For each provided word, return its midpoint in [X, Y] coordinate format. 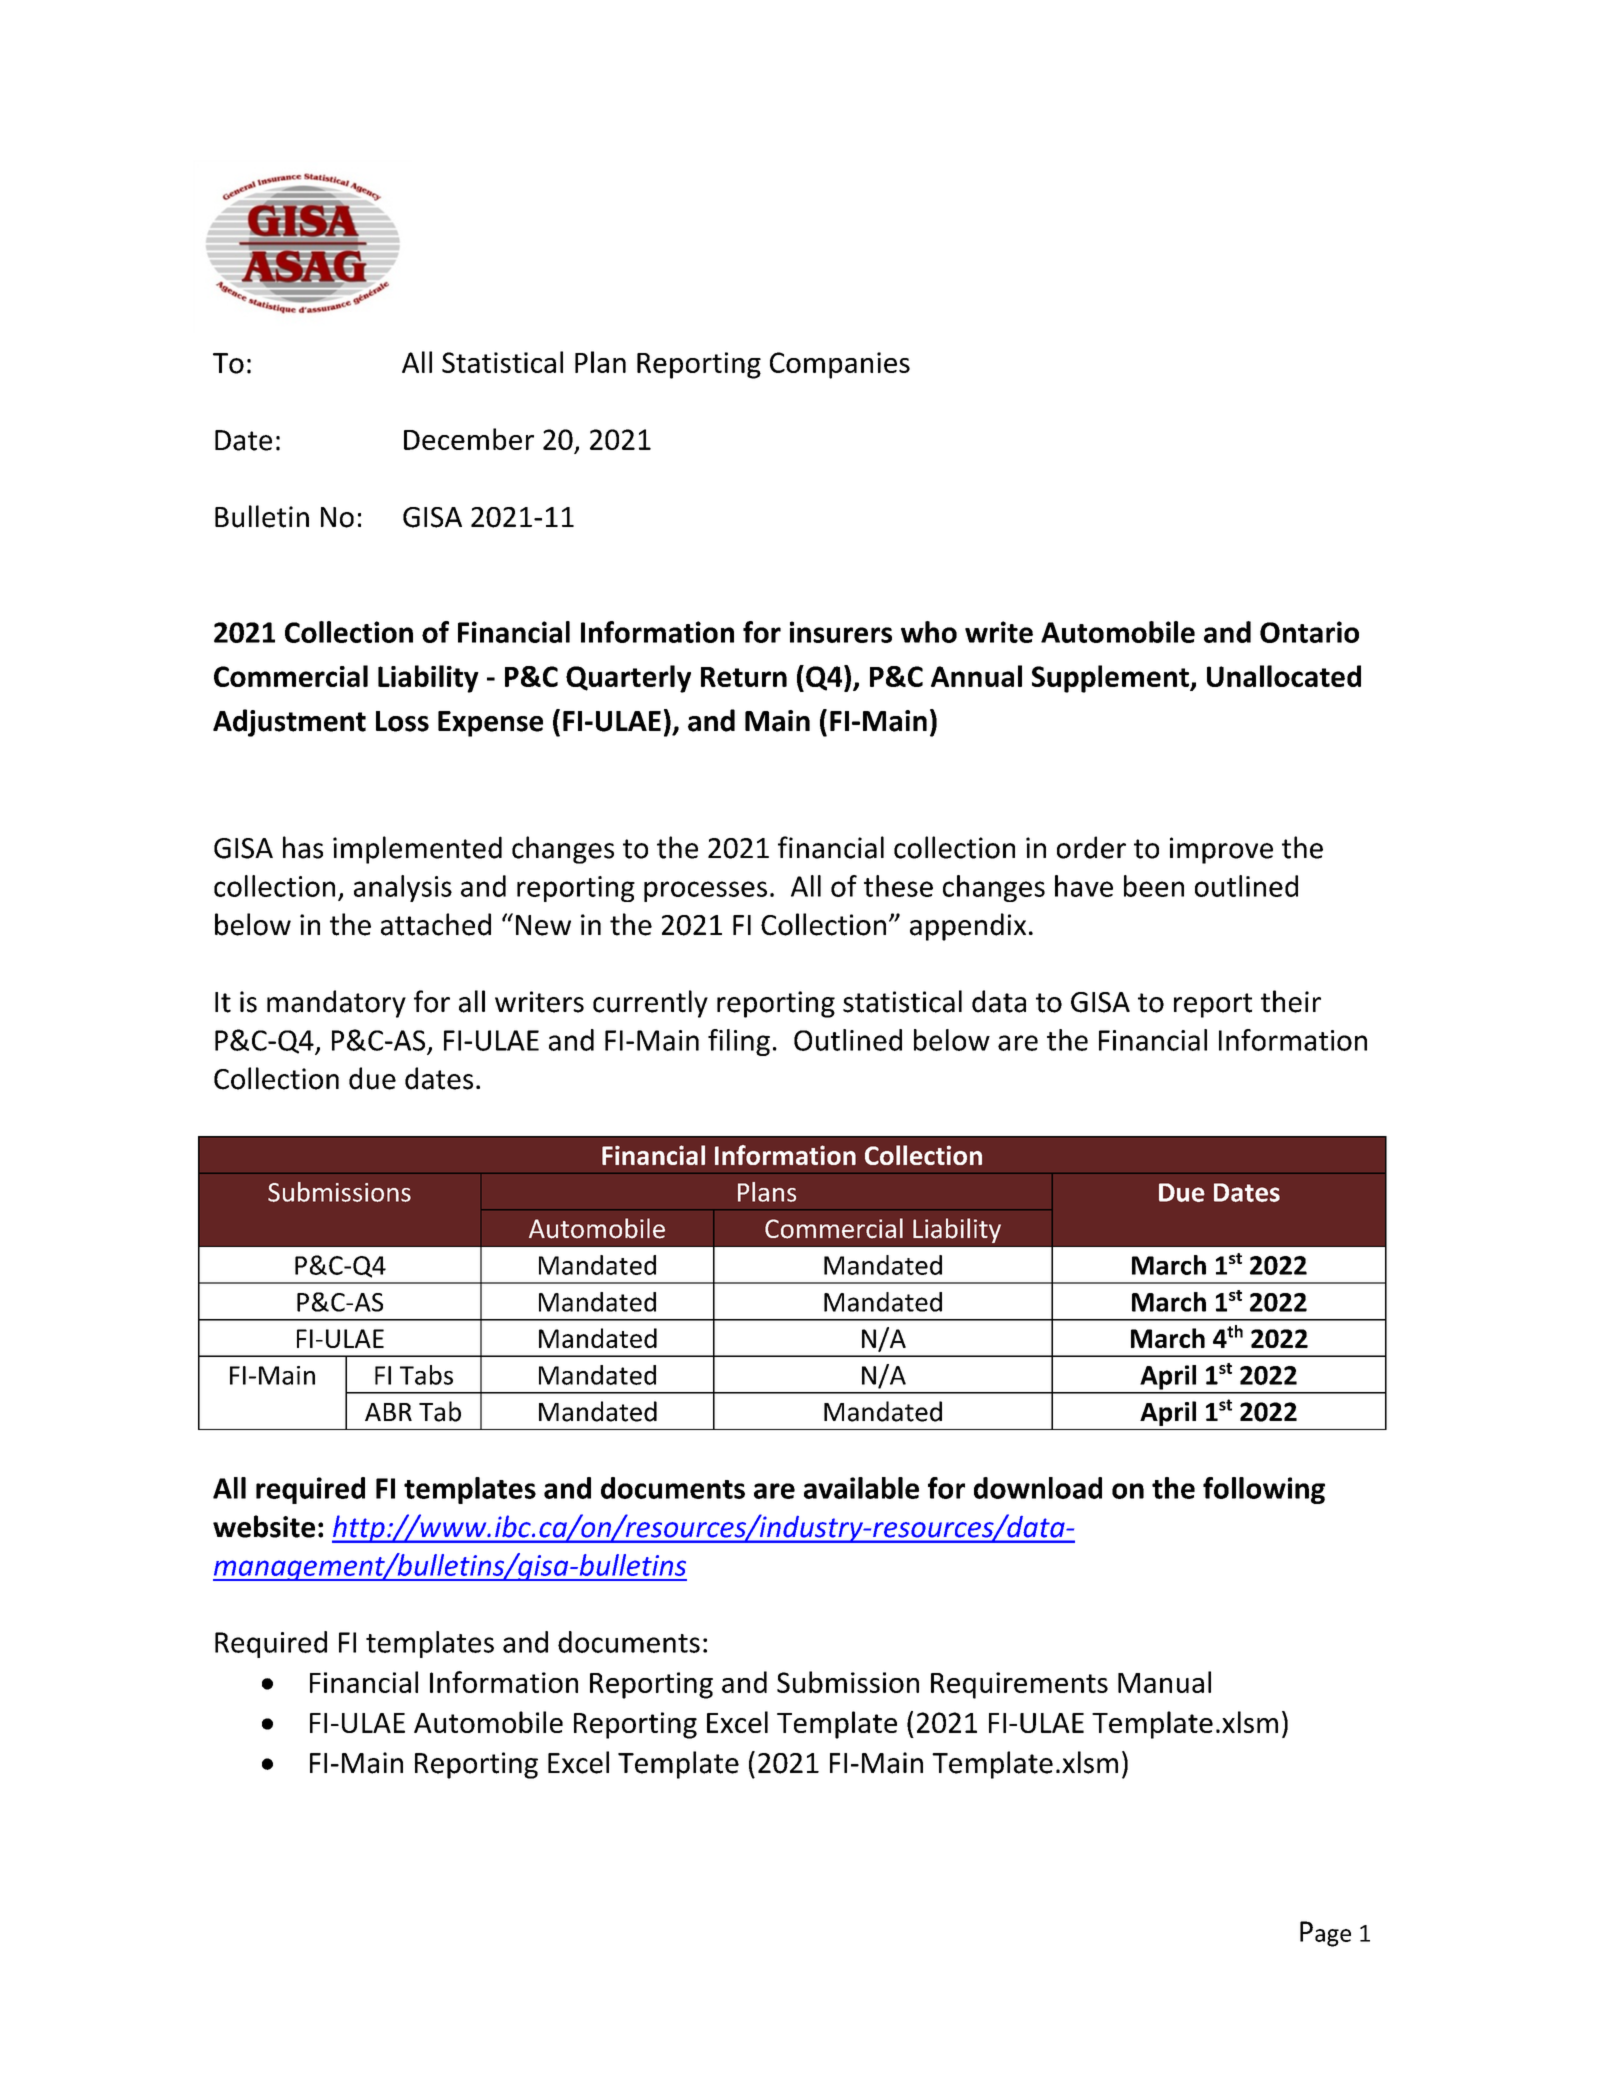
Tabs [426, 1375]
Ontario [1309, 632]
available [861, 1488]
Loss [402, 721]
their [1291, 1001]
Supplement [1111, 679]
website [264, 1526]
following [1264, 1490]
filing [739, 1042]
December [469, 439]
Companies [840, 365]
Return [744, 677]
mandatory [336, 1004]
